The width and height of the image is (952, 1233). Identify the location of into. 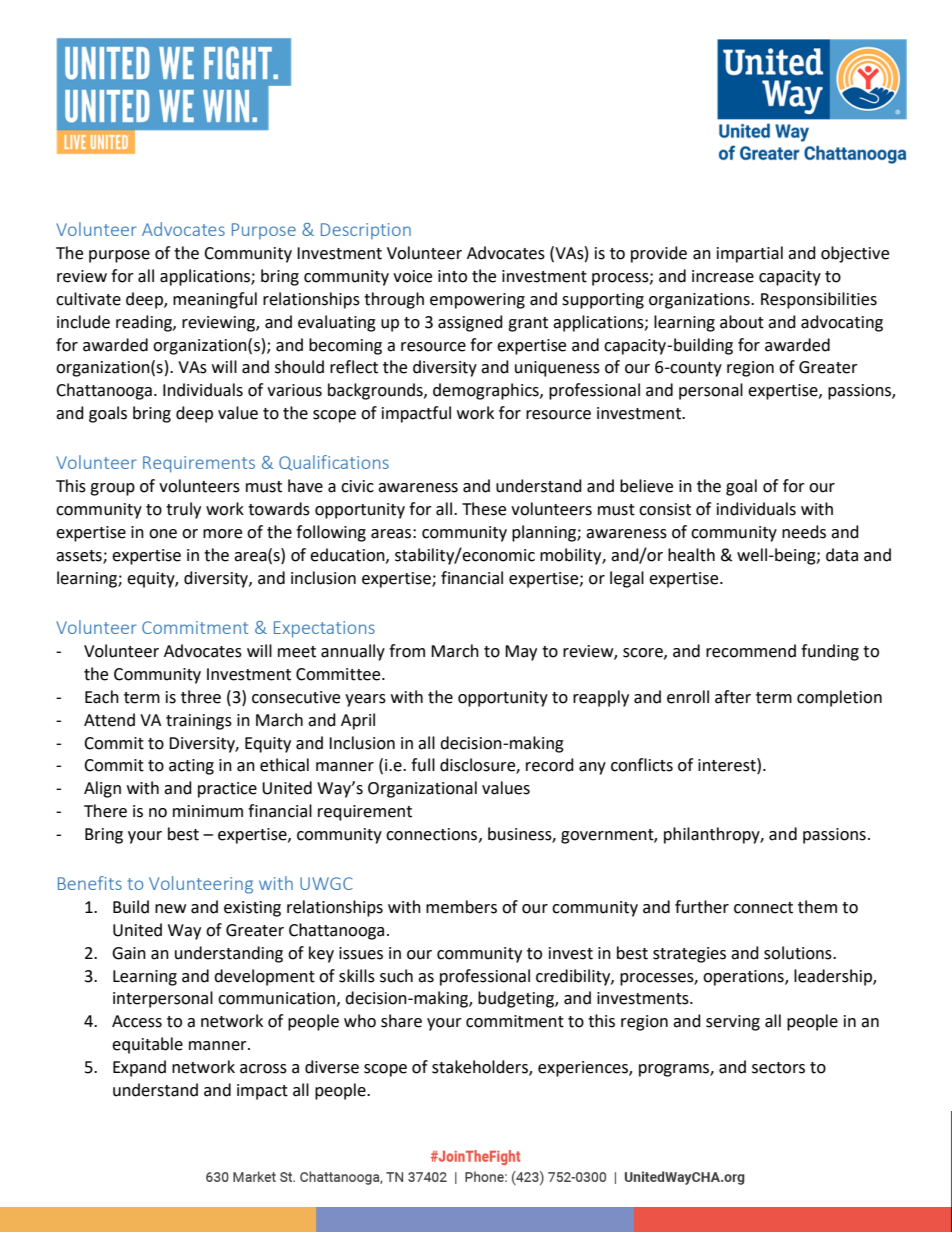
(452, 276).
